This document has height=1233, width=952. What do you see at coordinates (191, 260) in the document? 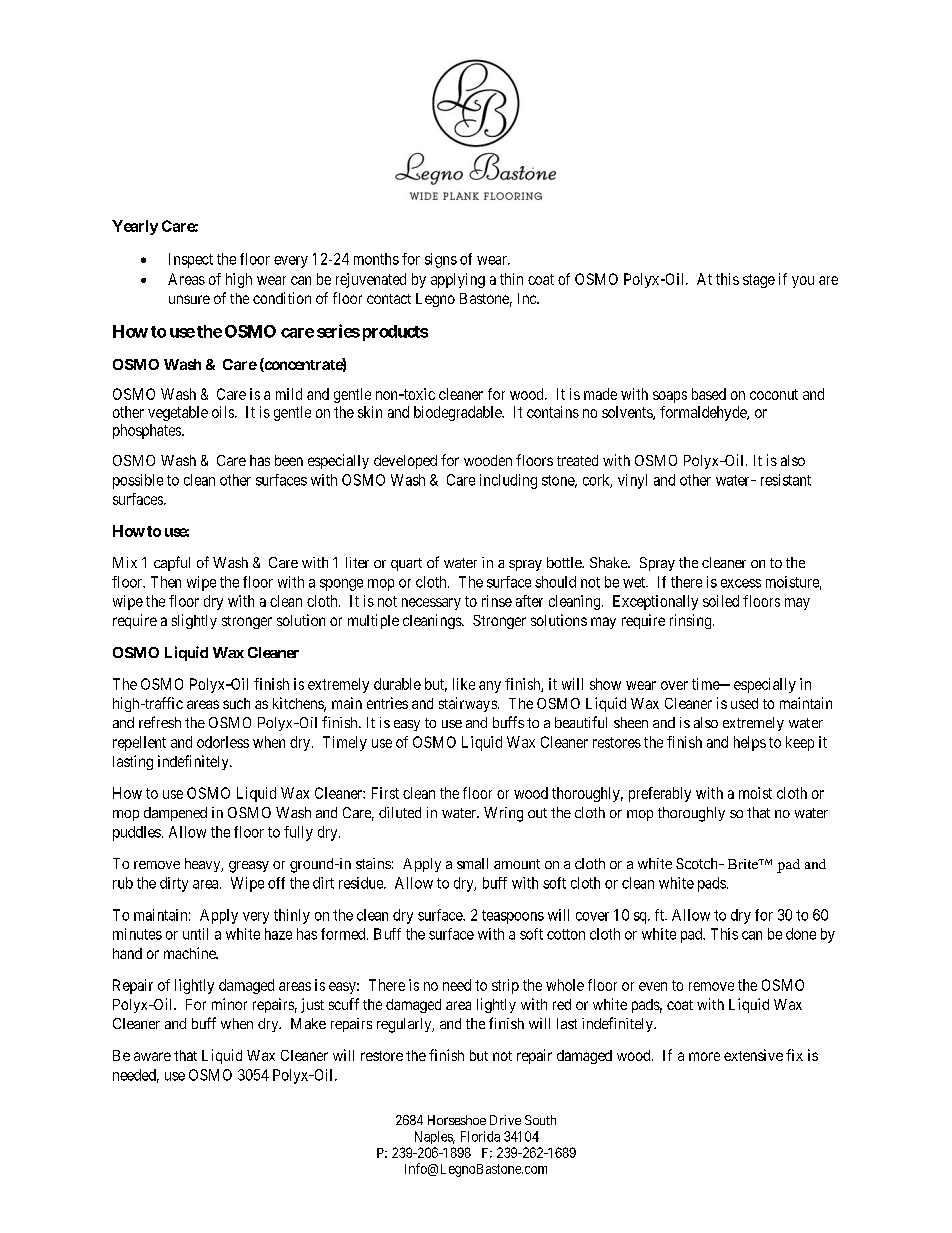
I see `Inspect` at bounding box center [191, 260].
